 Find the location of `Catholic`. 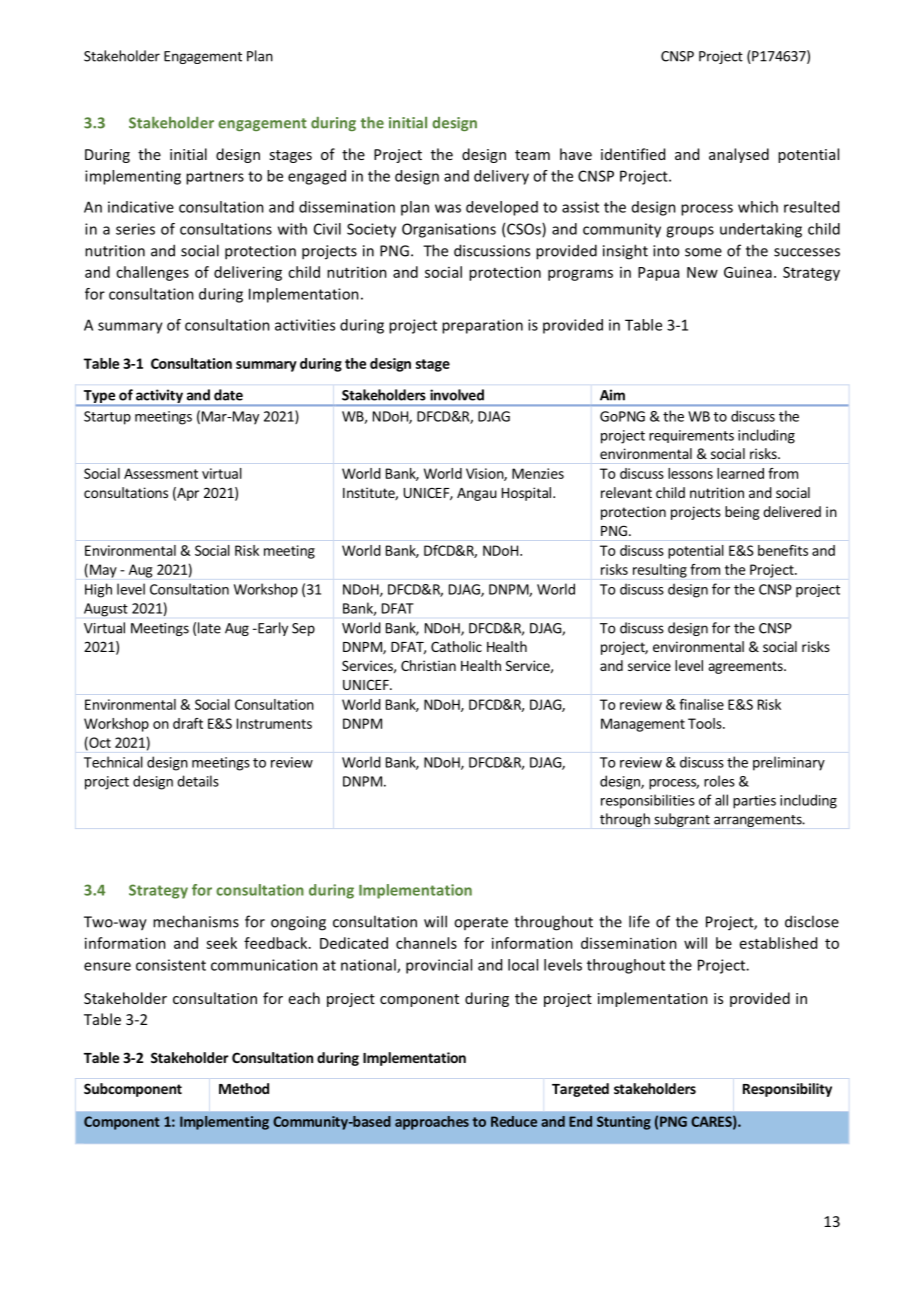

Catholic is located at coordinates (456, 646).
